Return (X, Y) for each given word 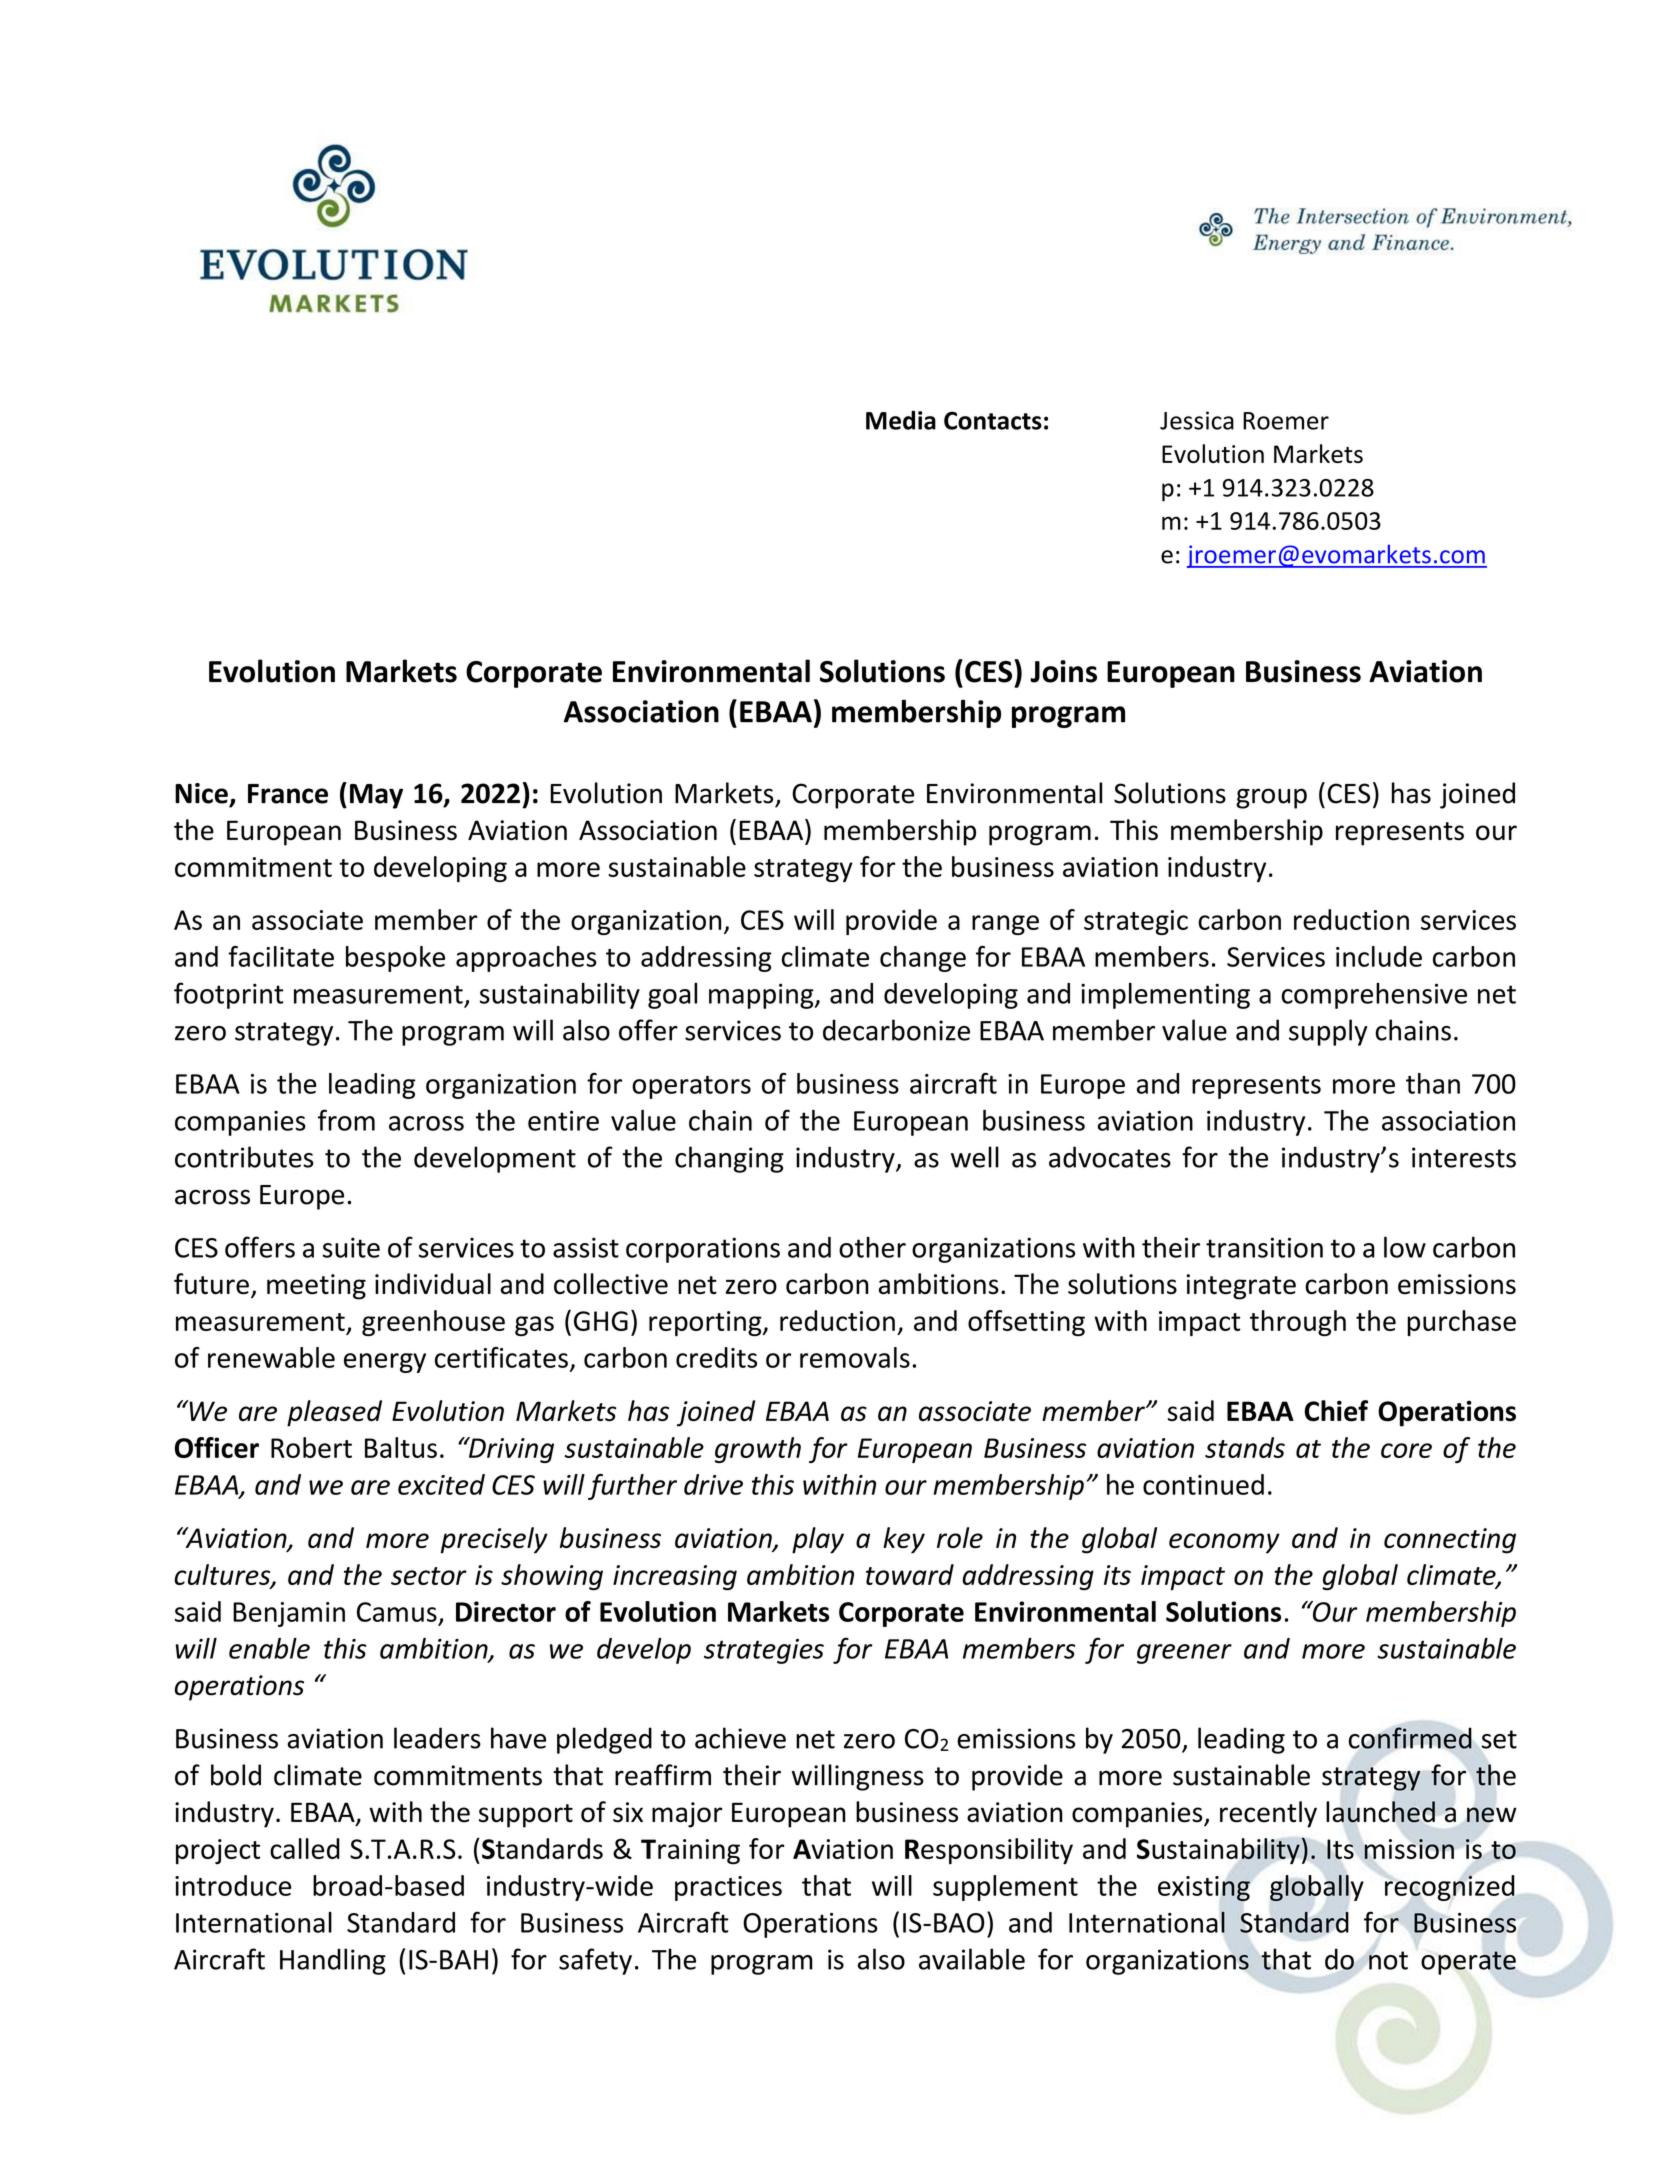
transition (1264, 1247)
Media (901, 420)
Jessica (1197, 420)
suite (351, 1247)
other (872, 1247)
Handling (333, 1961)
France (288, 794)
